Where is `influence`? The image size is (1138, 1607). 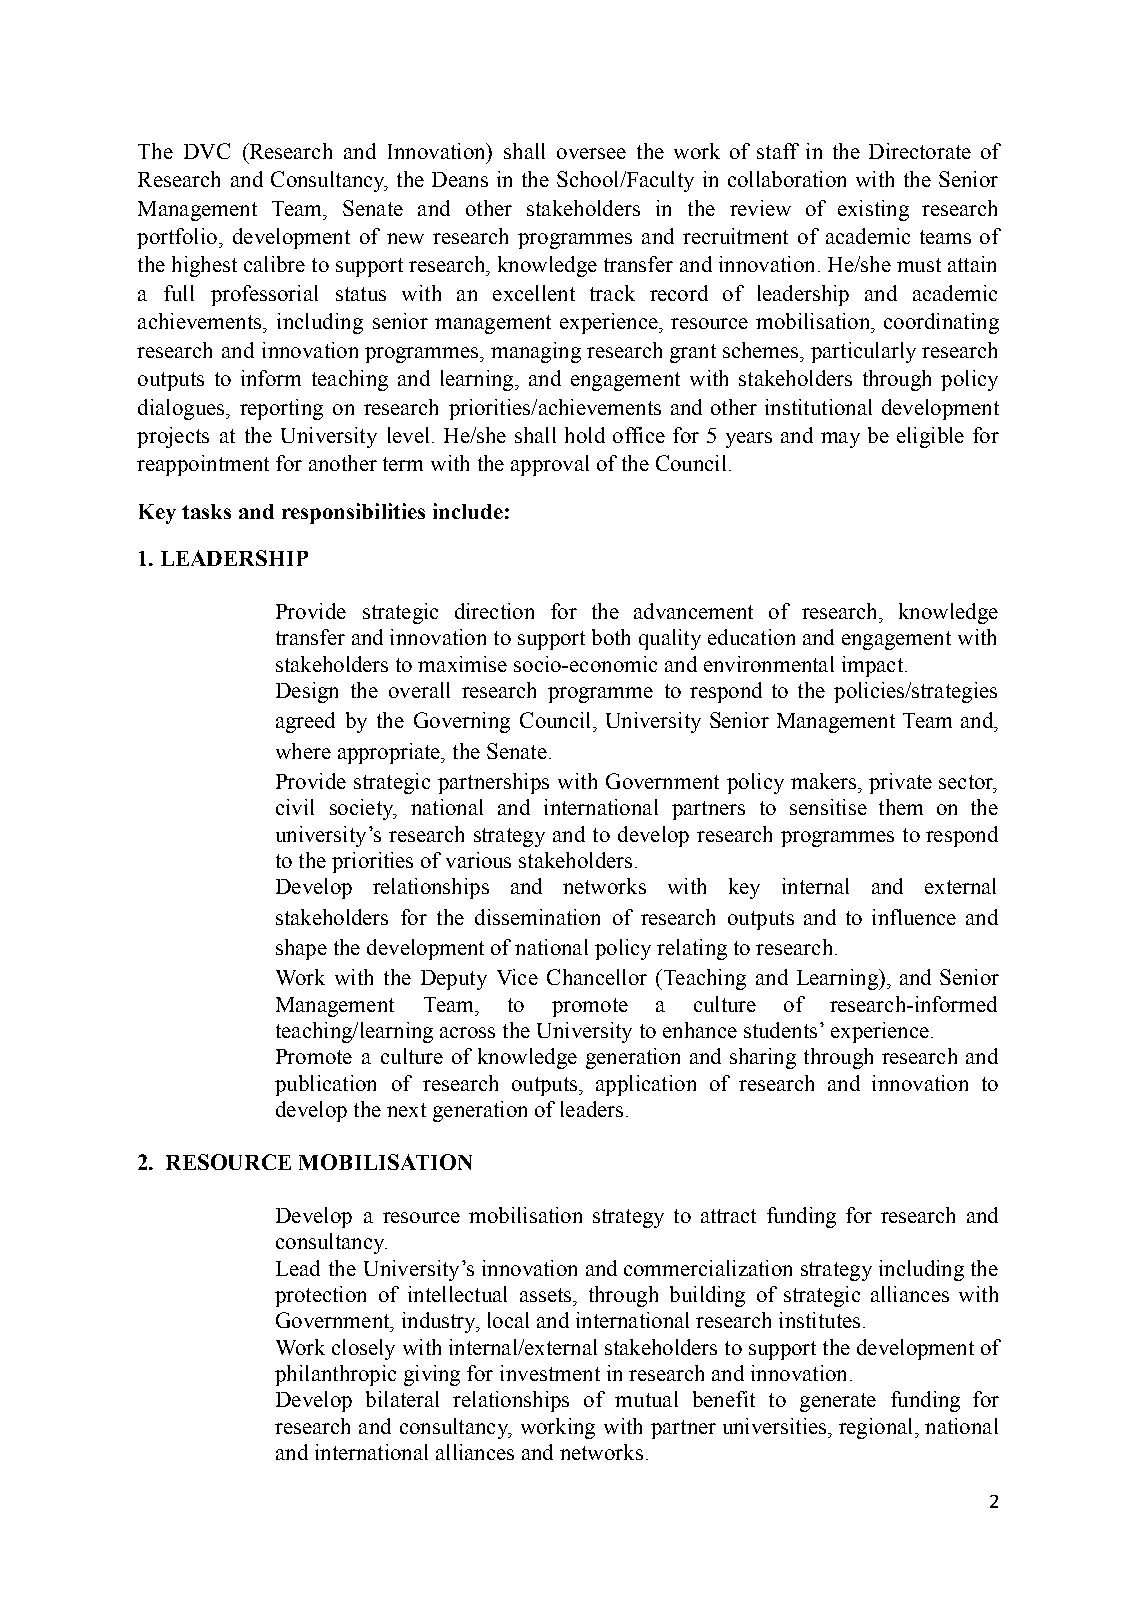
influence is located at coordinates (914, 917).
